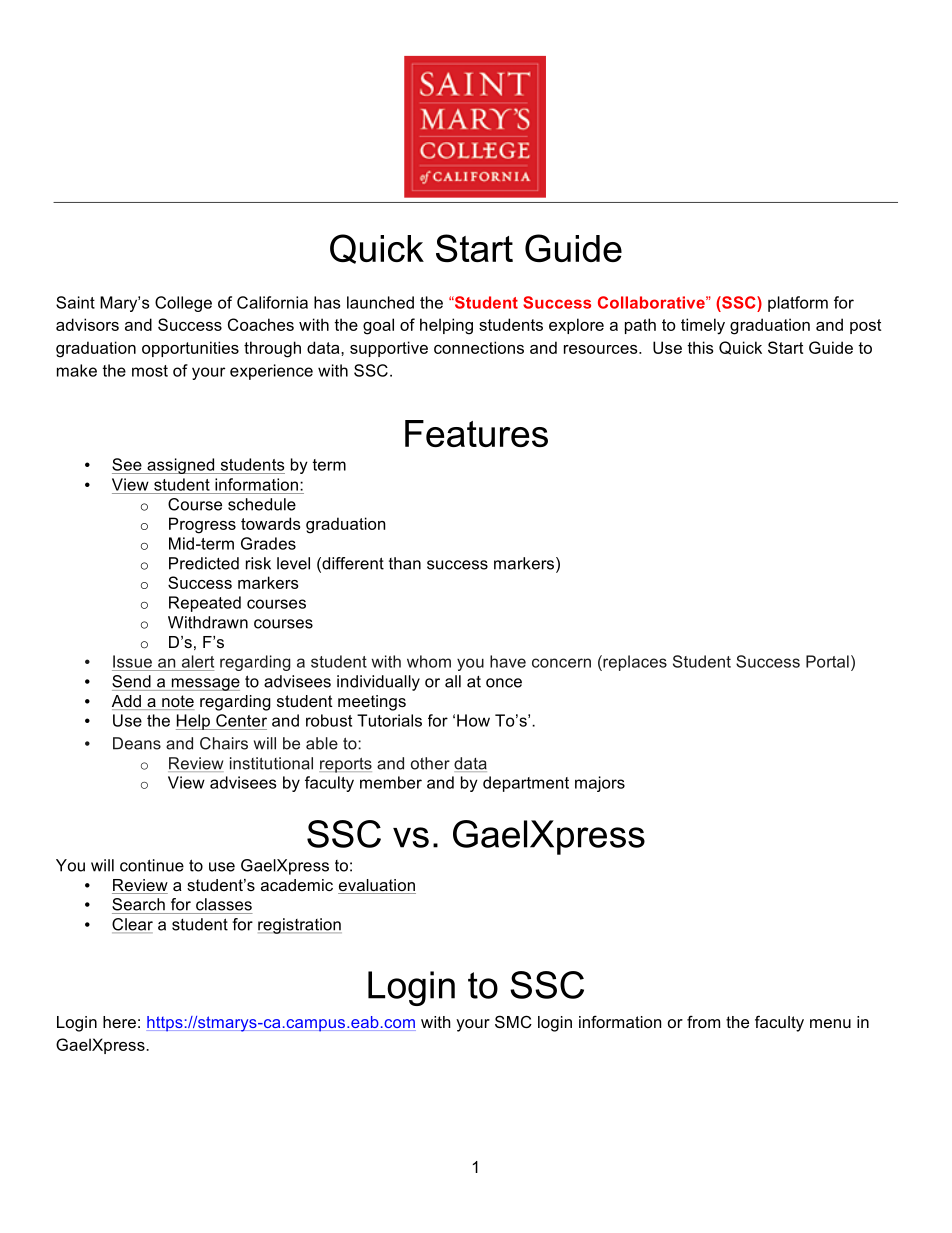 This page has width=952, height=1233. I want to click on have, so click(508, 661).
